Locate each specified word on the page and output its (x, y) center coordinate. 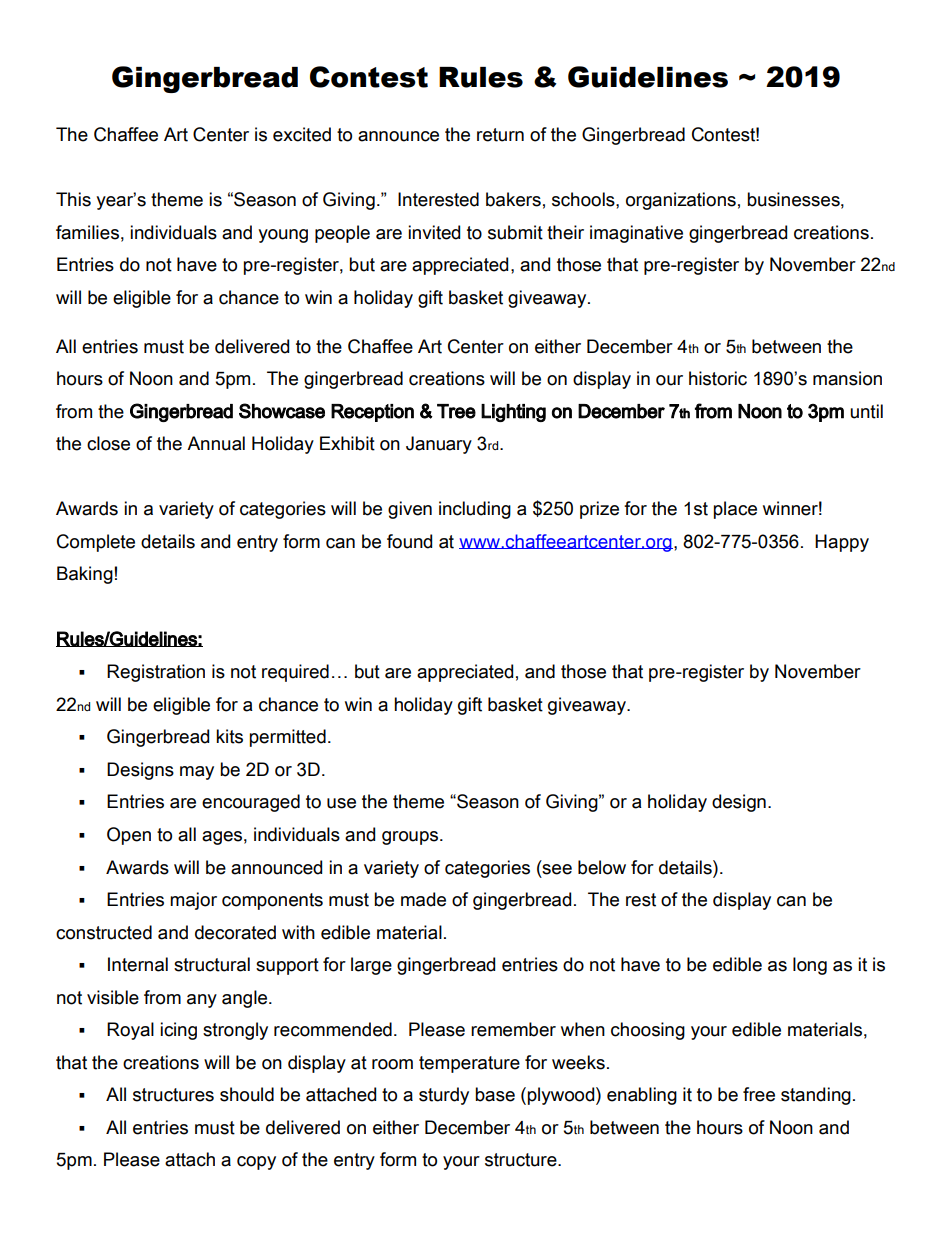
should (247, 1094)
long (810, 966)
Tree (456, 411)
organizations (681, 201)
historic (718, 378)
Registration (156, 673)
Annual (216, 443)
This (73, 199)
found (409, 541)
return (500, 135)
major (193, 901)
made (423, 899)
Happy (842, 543)
